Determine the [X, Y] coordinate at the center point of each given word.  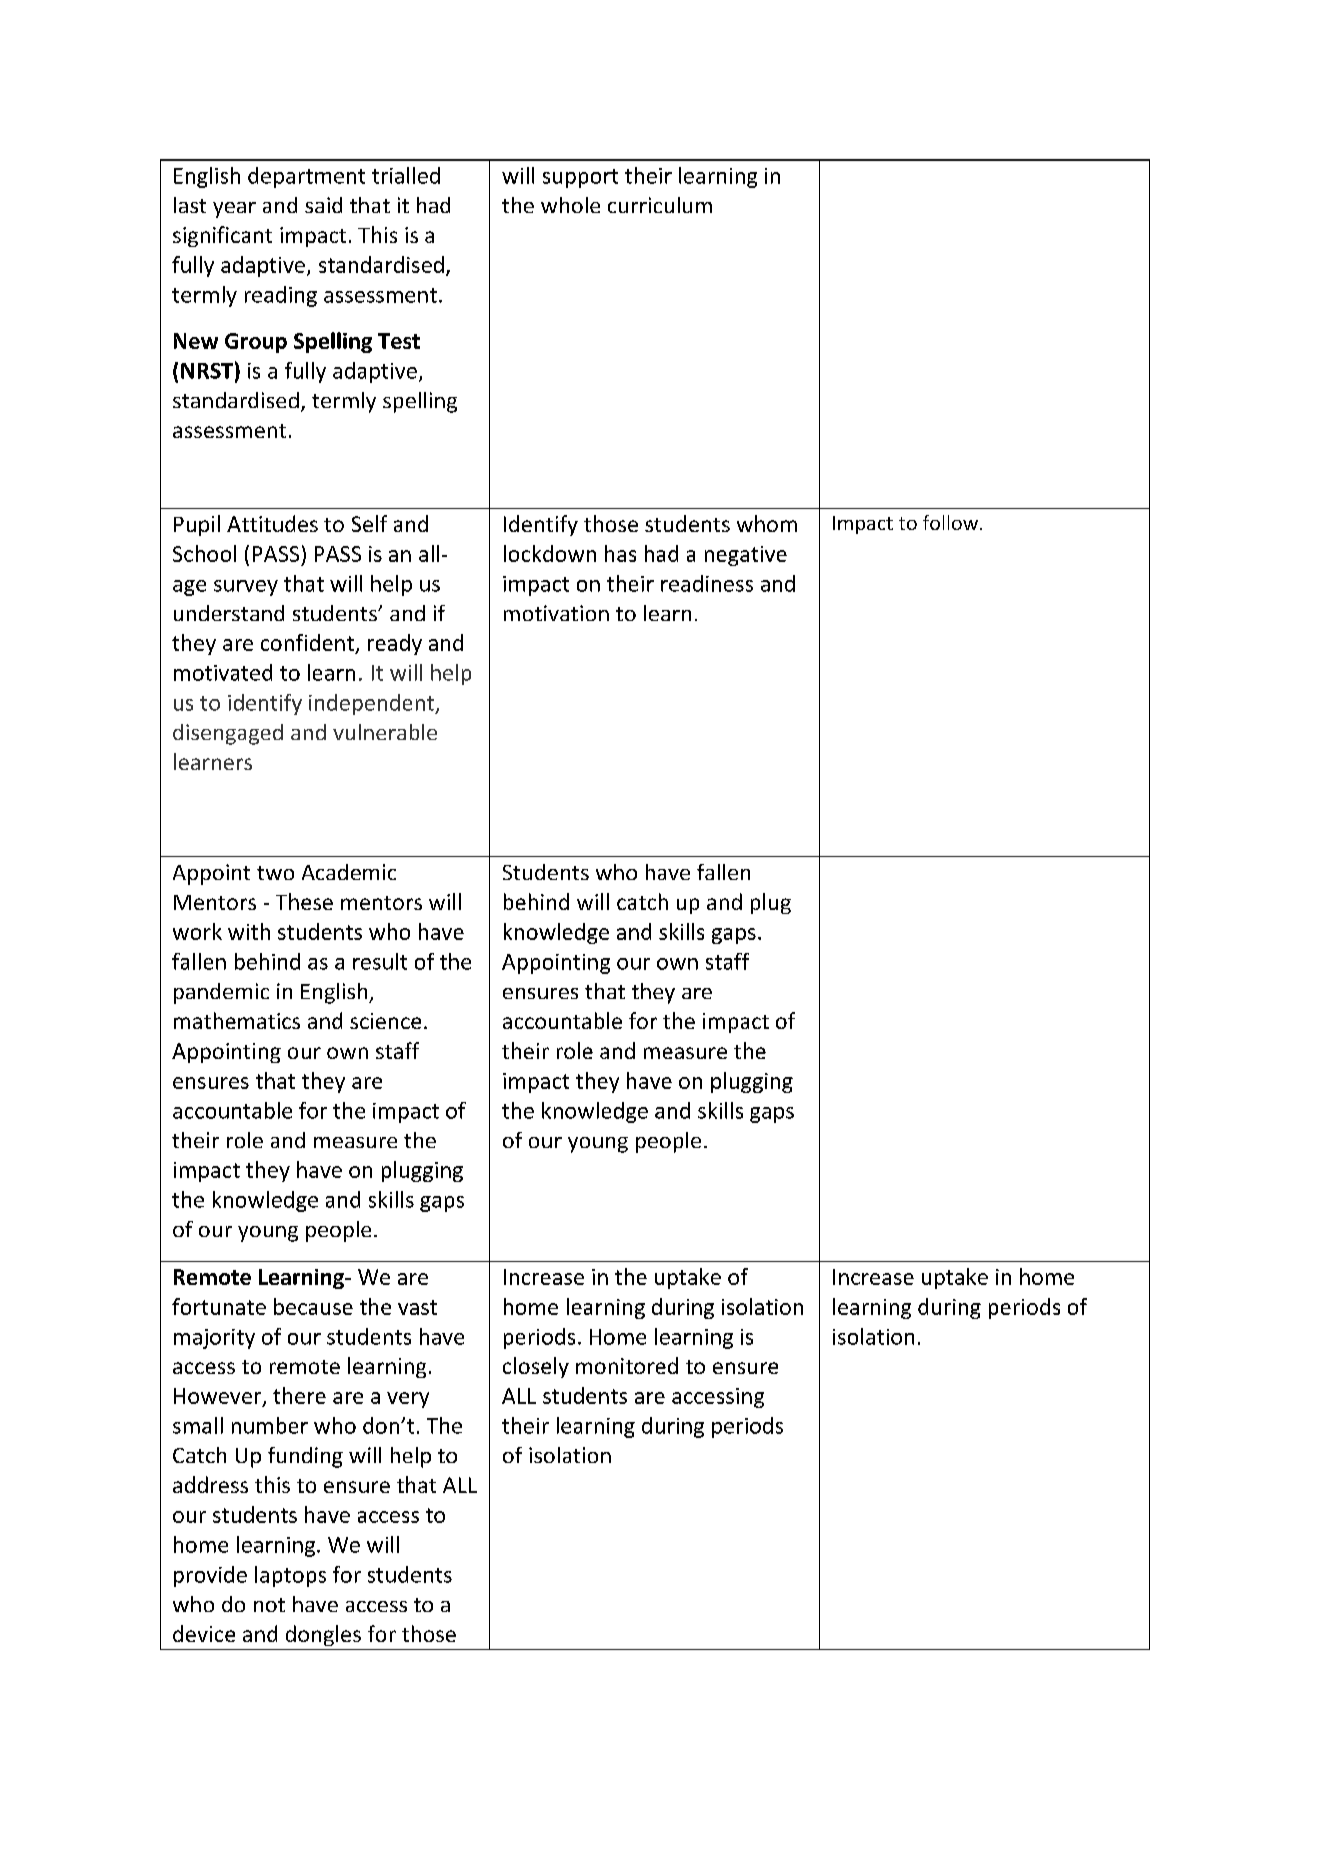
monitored [627, 1365]
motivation [556, 613]
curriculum [660, 205]
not [269, 1605]
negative [746, 556]
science [385, 1021]
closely [536, 1367]
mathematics [237, 1020]
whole [570, 205]
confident [308, 644]
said [323, 205]
